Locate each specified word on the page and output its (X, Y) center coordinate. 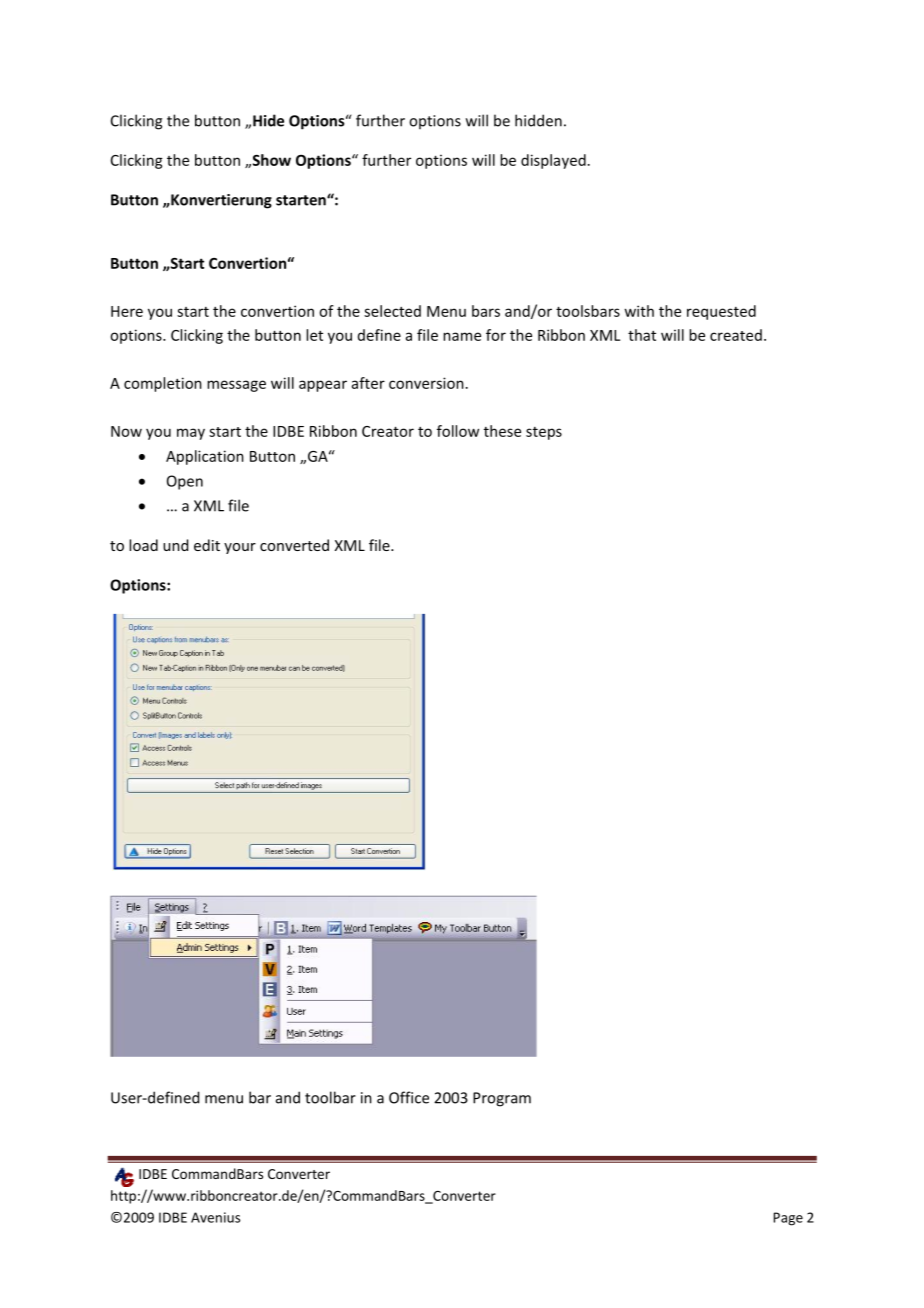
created (736, 335)
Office (409, 1097)
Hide (268, 120)
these (502, 431)
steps (544, 433)
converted (294, 545)
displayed (553, 161)
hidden (538, 120)
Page (788, 1219)
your (240, 548)
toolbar (330, 1097)
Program (502, 1099)
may (191, 434)
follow (458, 431)
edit (207, 545)
